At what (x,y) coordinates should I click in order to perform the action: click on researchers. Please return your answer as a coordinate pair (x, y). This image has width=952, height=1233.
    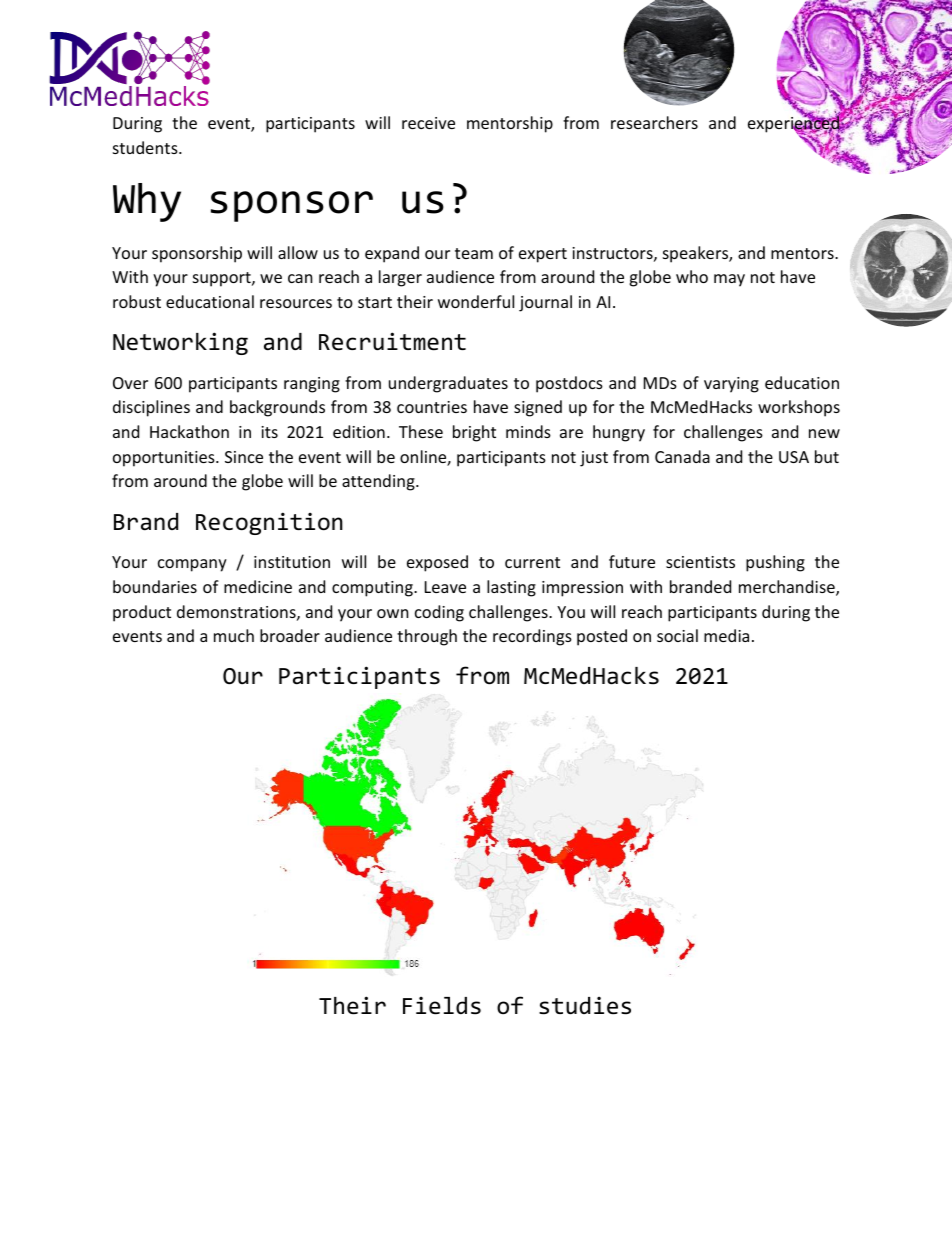
    Looking at the image, I should click on (654, 122).
